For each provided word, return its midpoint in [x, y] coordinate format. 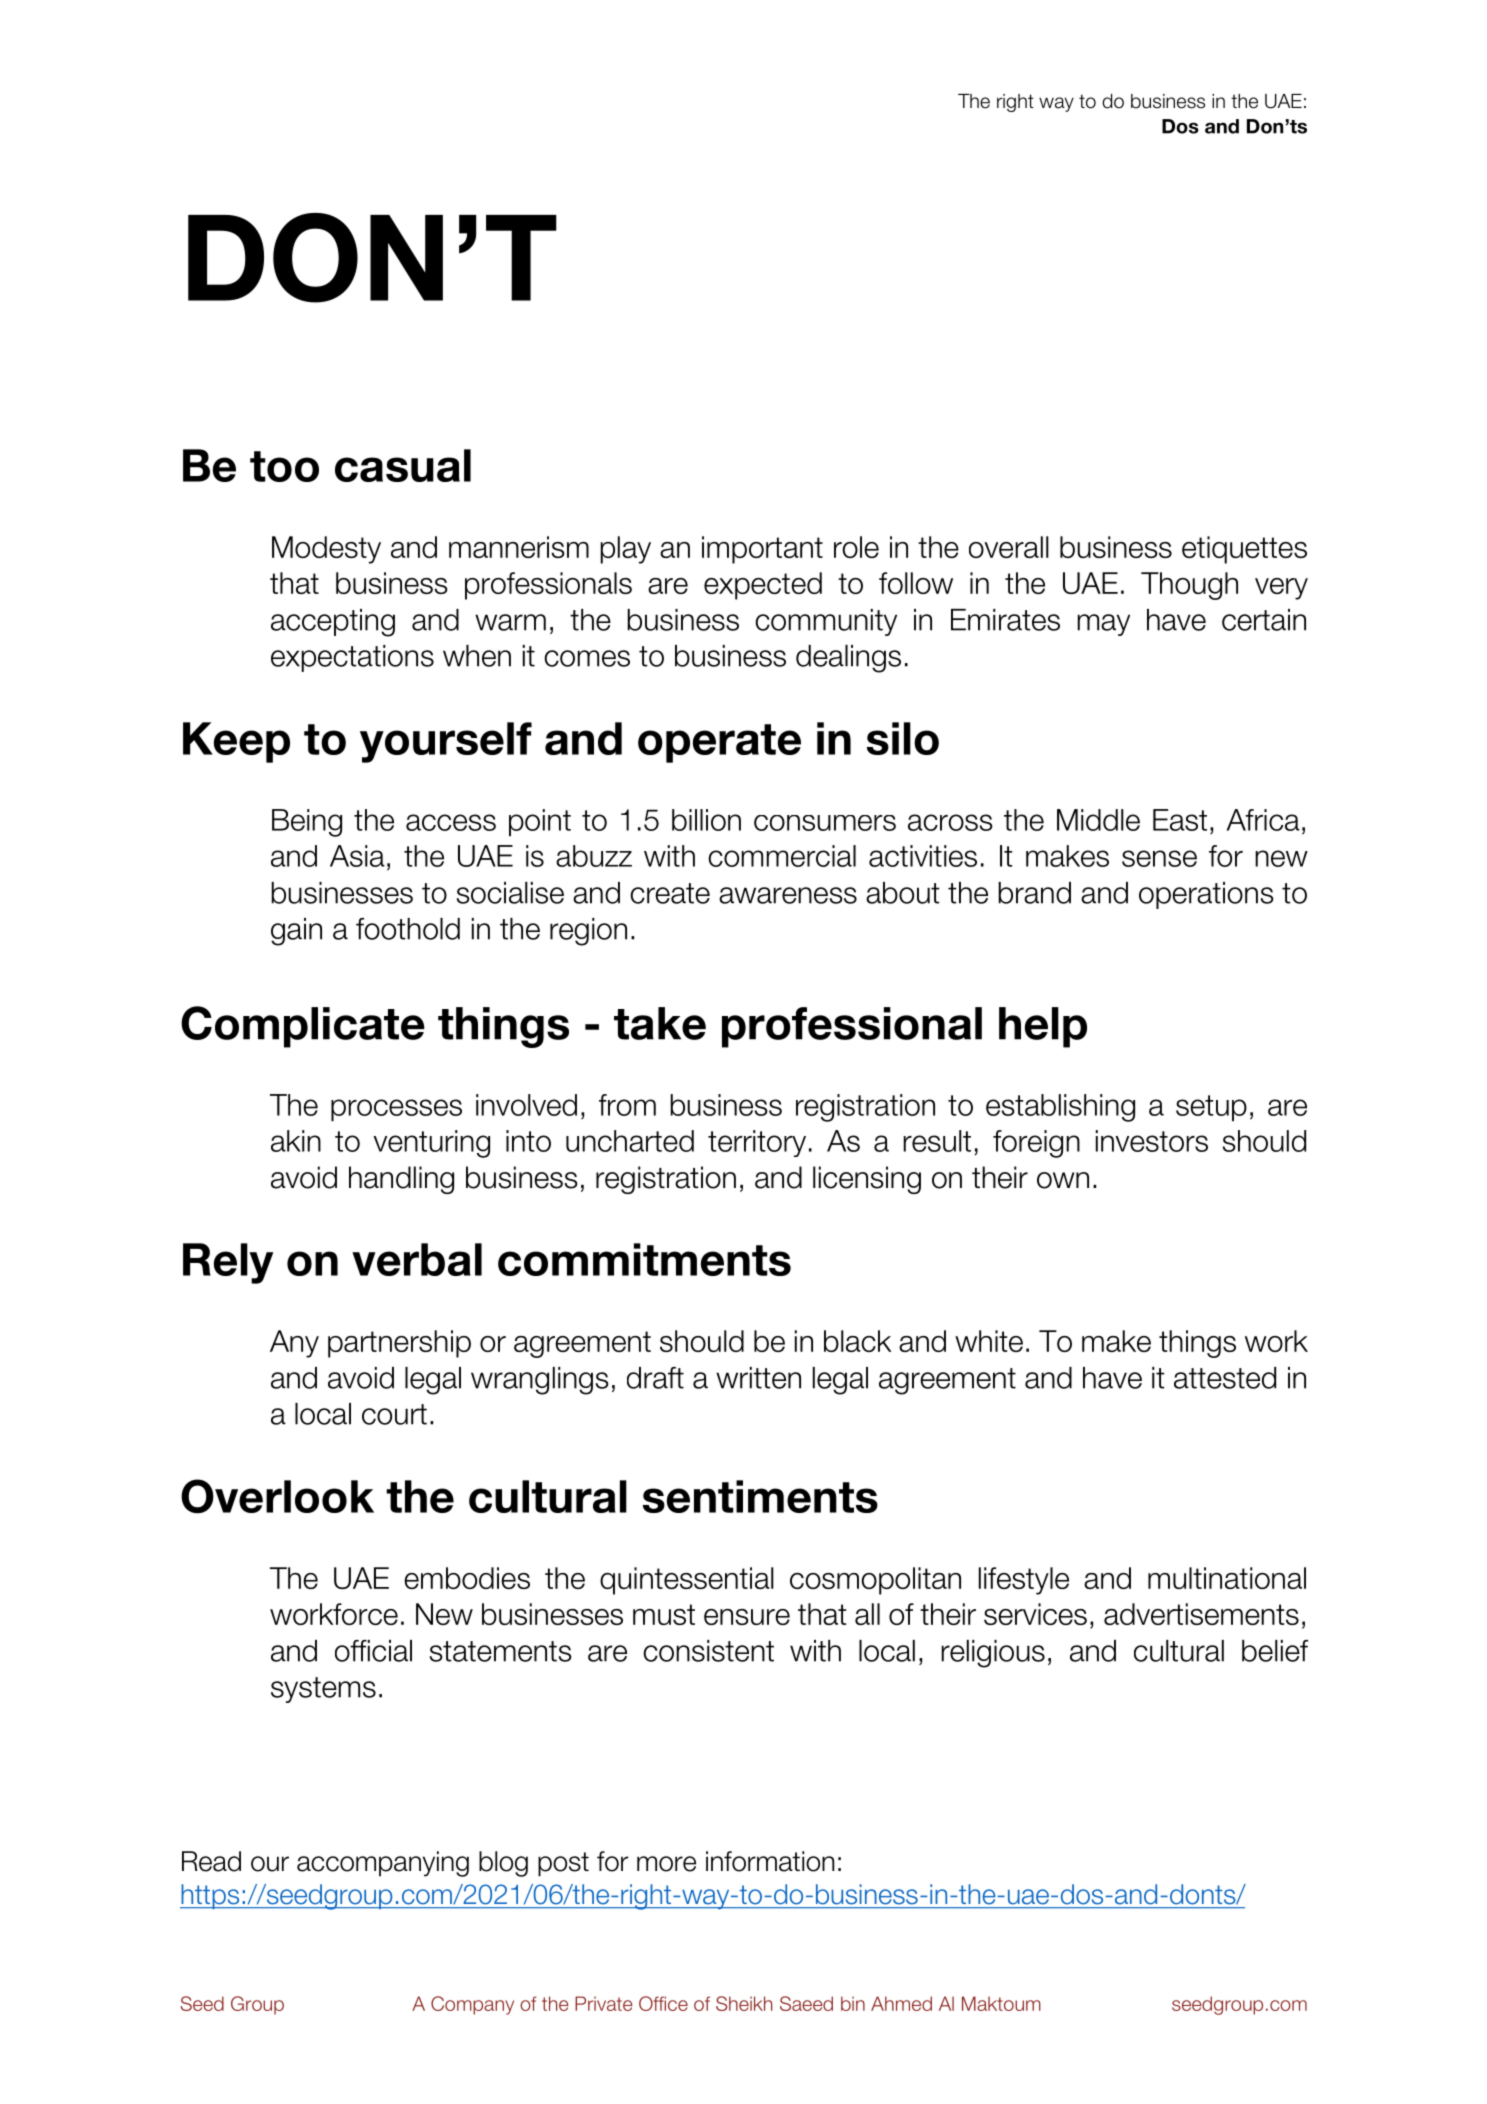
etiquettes [1244, 550]
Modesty [326, 550]
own [1063, 1180]
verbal [417, 1259]
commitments [644, 1259]
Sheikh [744, 2003]
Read [211, 1861]
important [762, 550]
